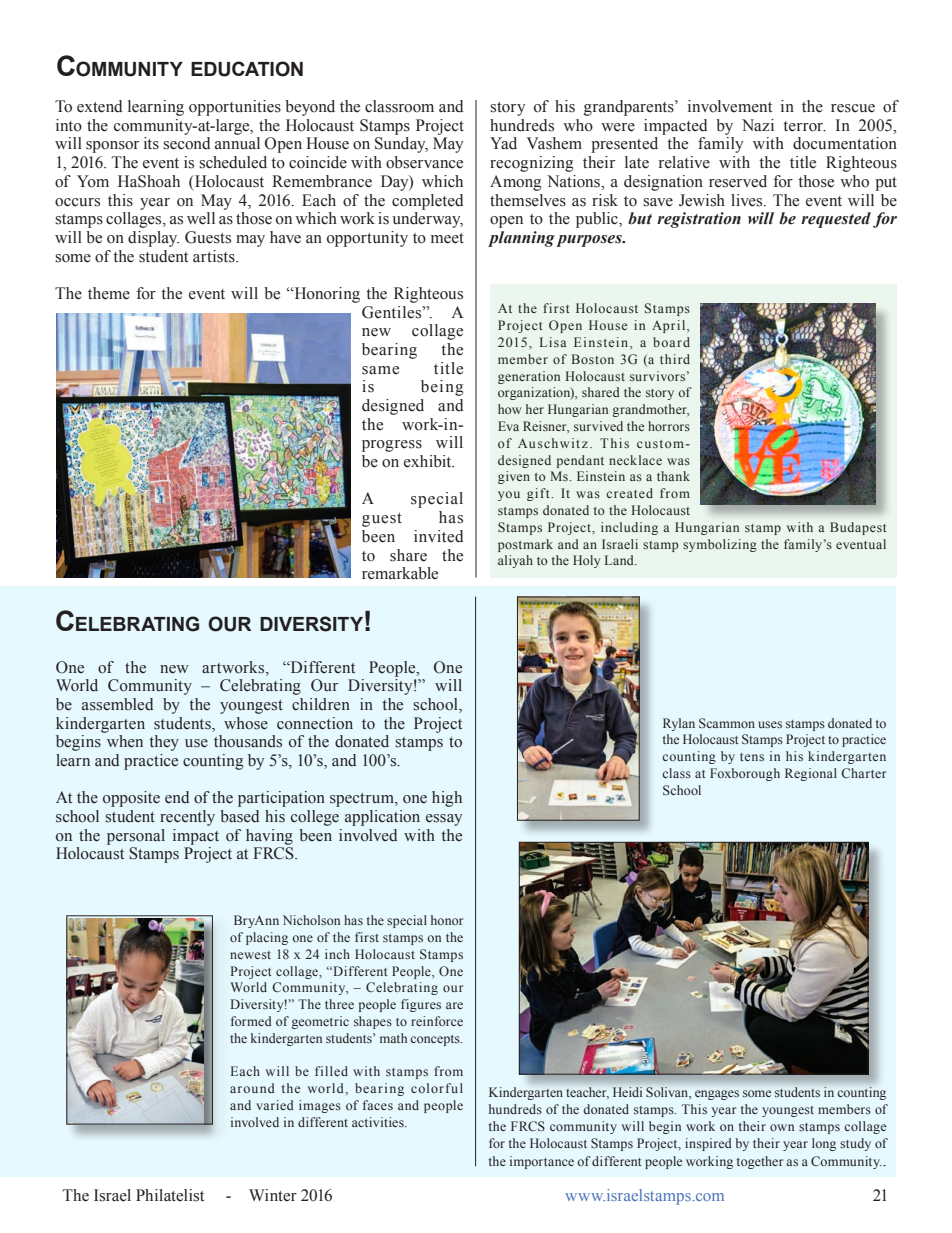 Image resolution: width=952 pixels, height=1233 pixels. What do you see at coordinates (117, 704) in the image?
I see `assembled` at bounding box center [117, 704].
